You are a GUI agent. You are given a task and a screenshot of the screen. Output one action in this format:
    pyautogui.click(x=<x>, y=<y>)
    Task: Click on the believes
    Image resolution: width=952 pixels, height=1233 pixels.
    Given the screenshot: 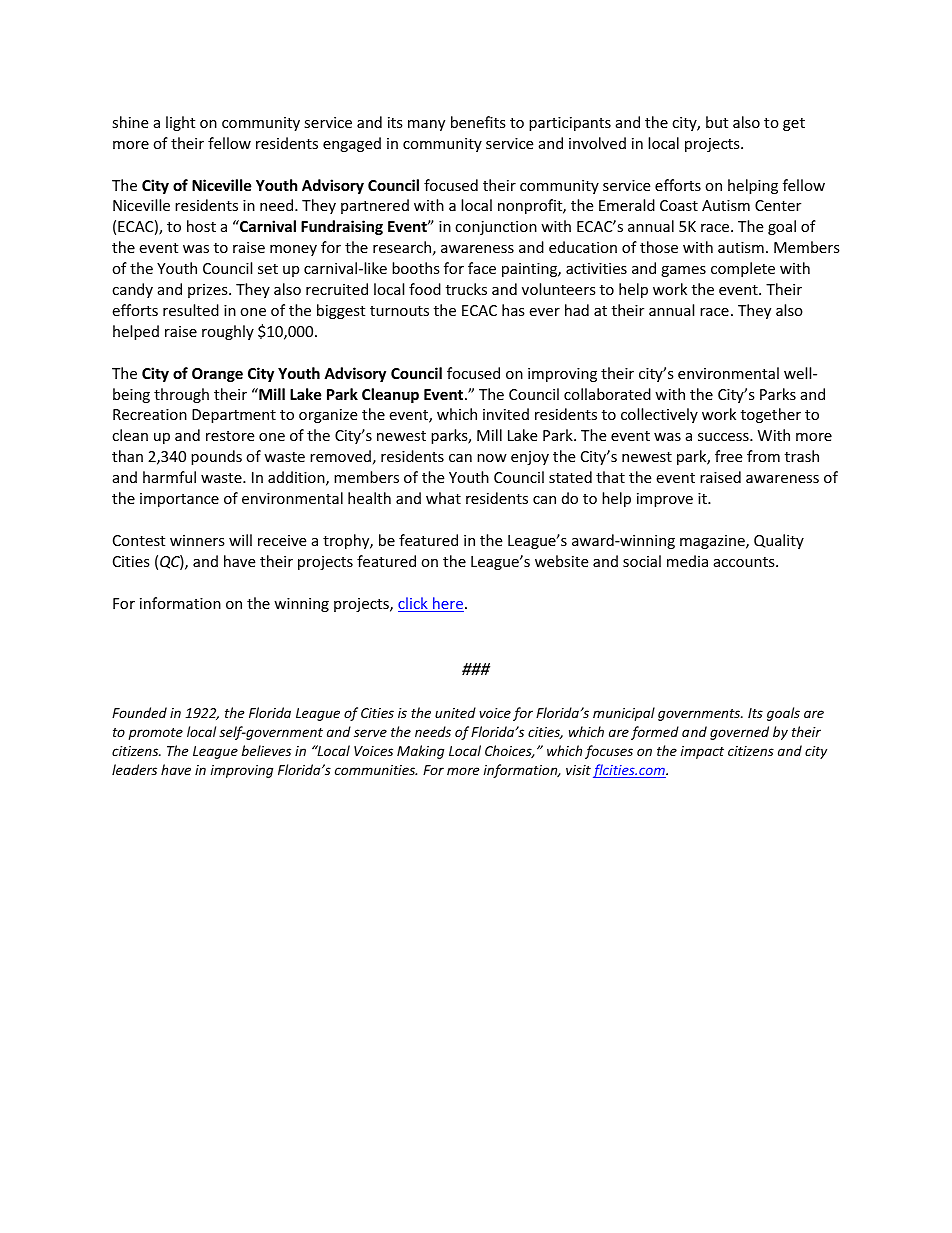 What is the action you would take?
    pyautogui.click(x=266, y=750)
